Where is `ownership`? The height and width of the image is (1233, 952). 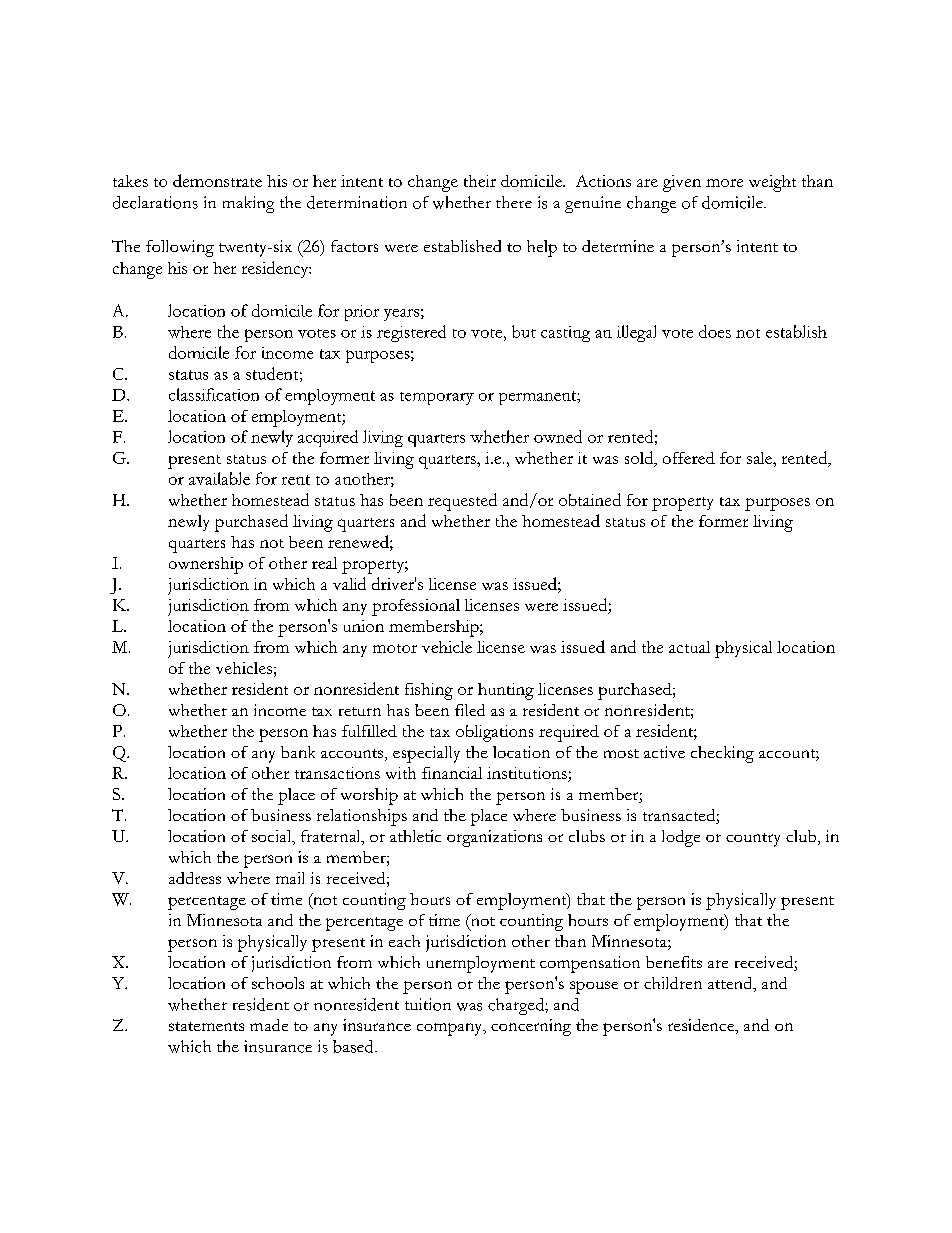 ownership is located at coordinates (206, 565).
